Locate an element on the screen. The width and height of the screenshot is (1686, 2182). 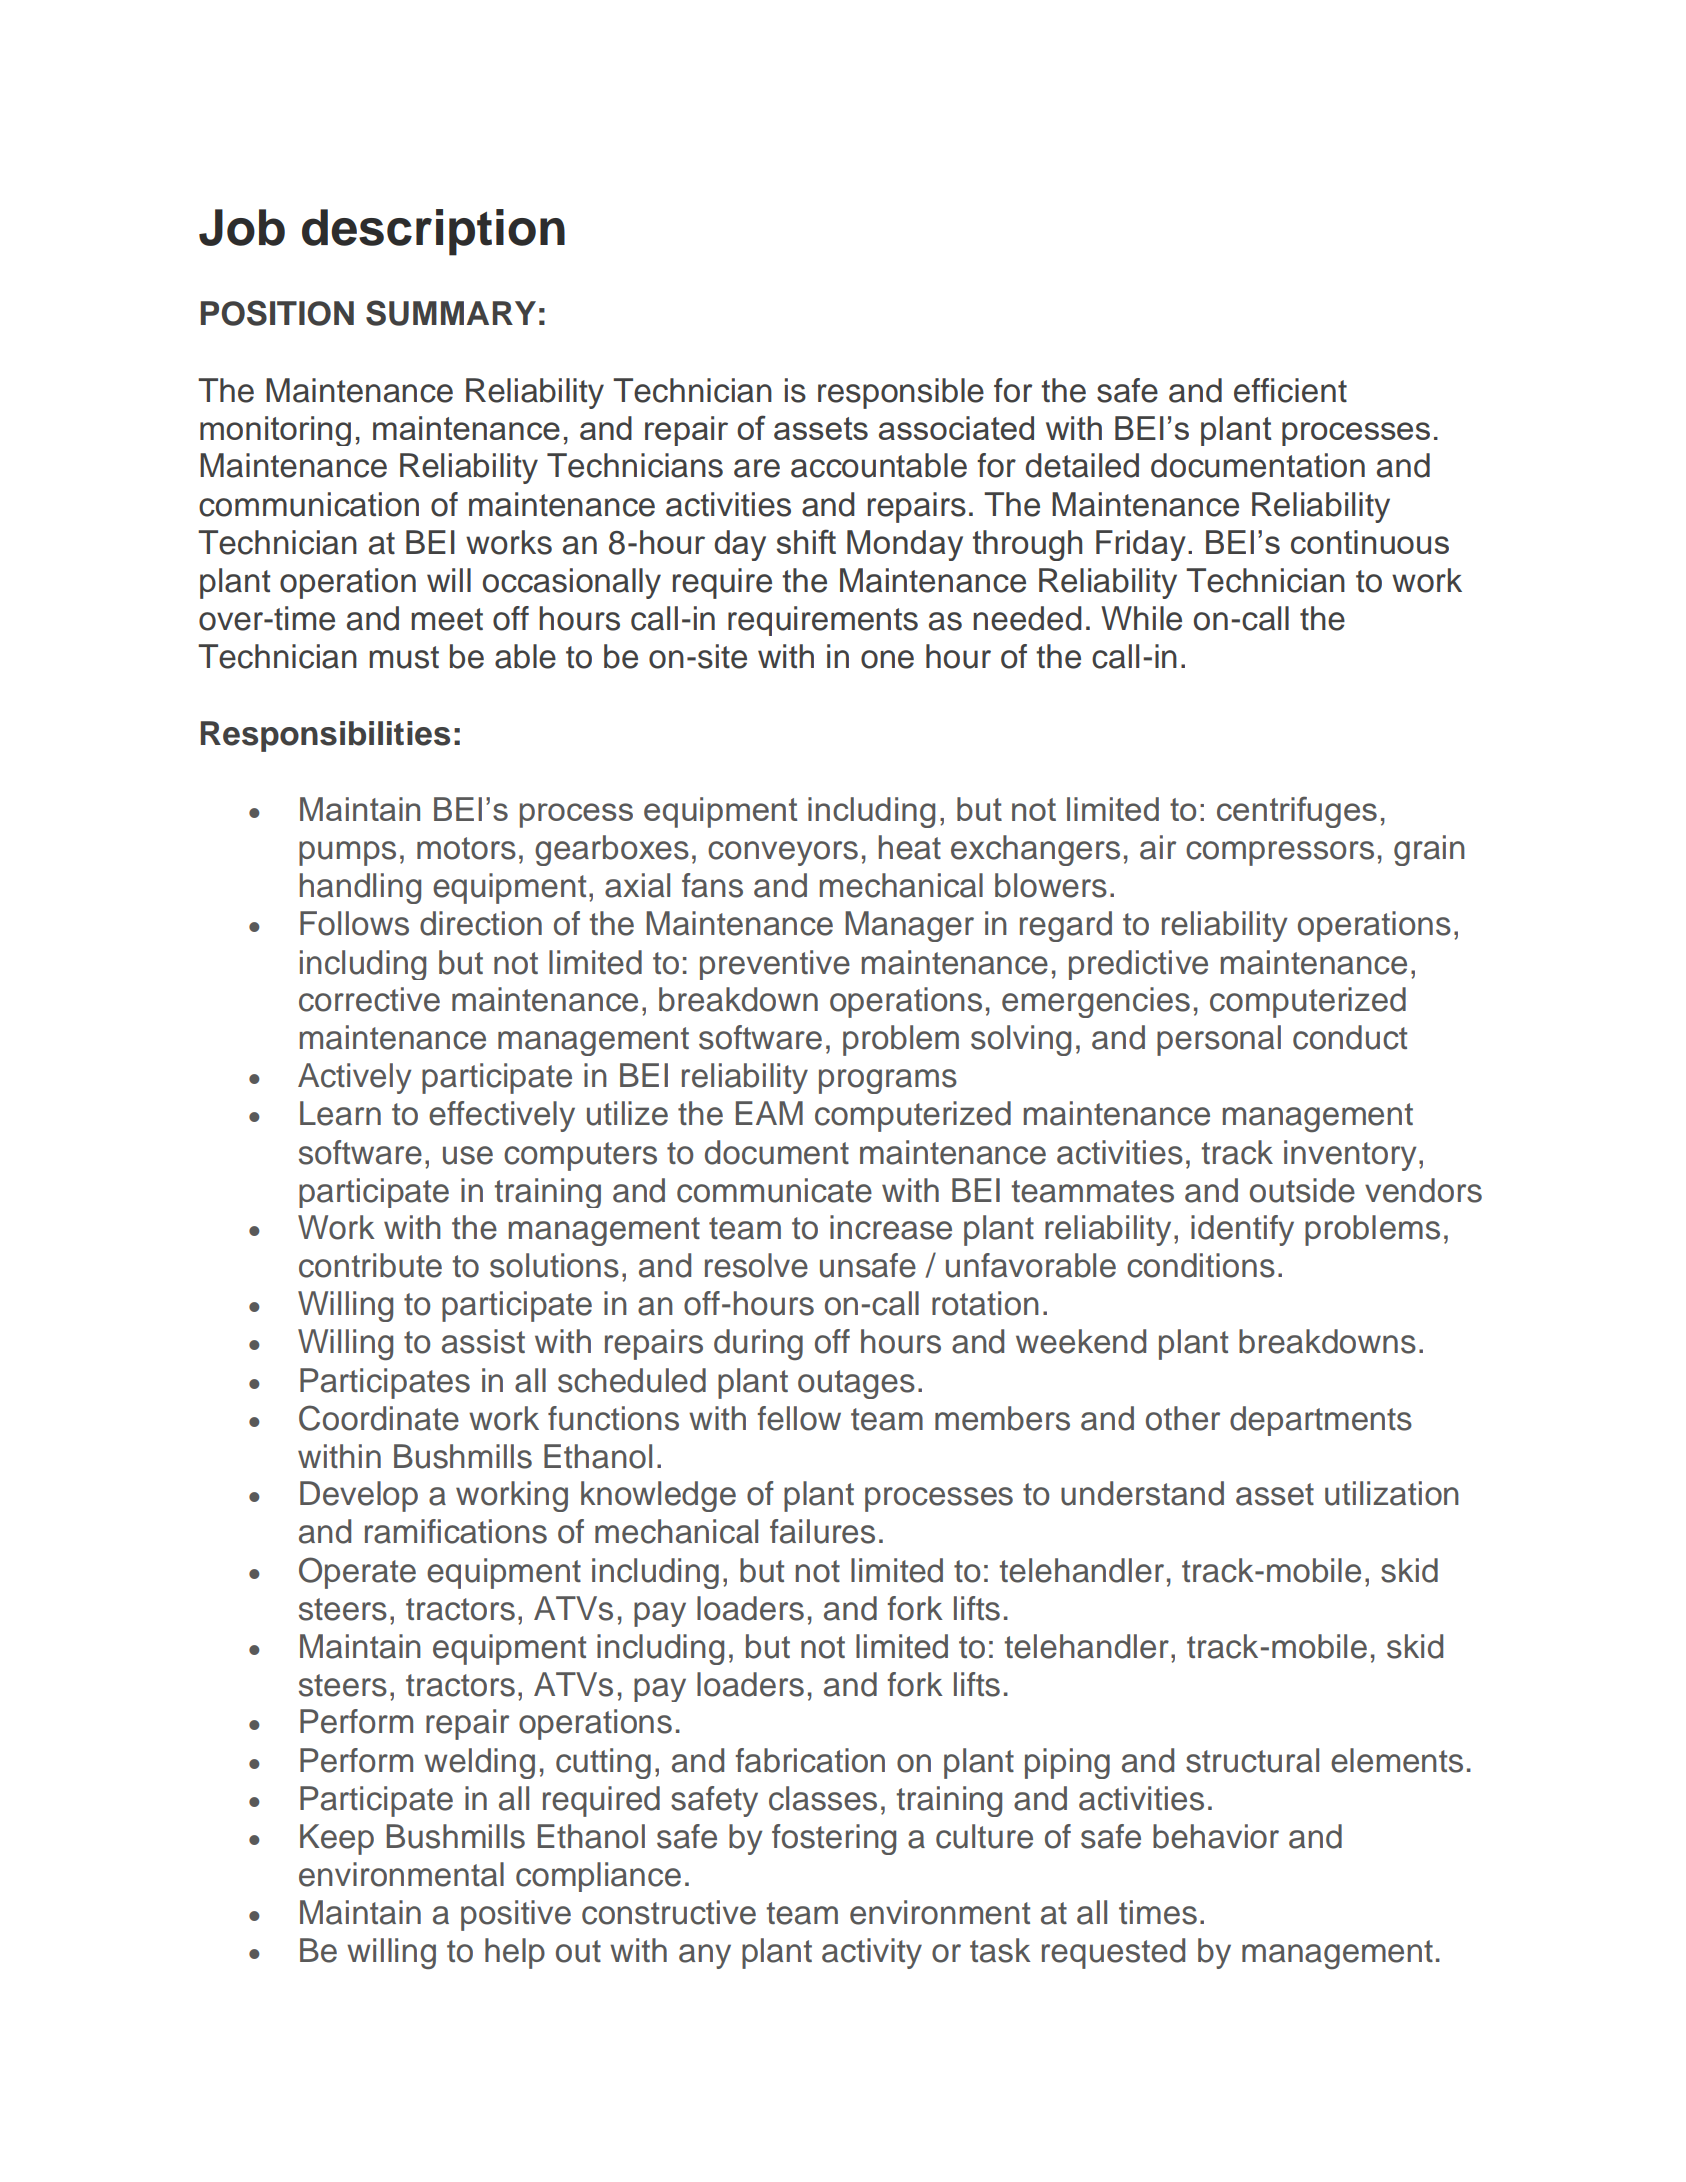
responsible is located at coordinates (901, 393).
